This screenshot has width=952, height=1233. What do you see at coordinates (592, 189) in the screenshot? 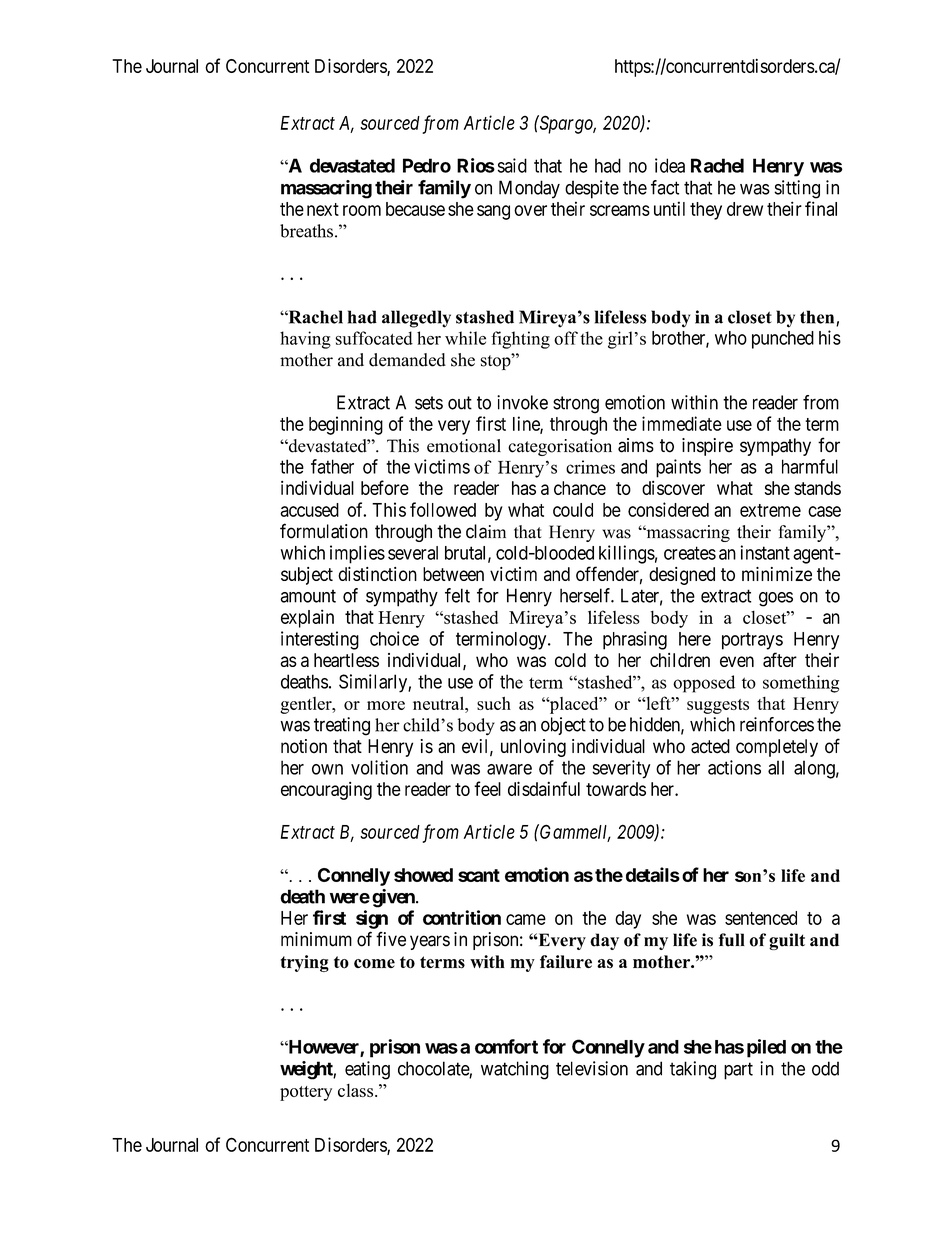
I see `despite` at bounding box center [592, 189].
